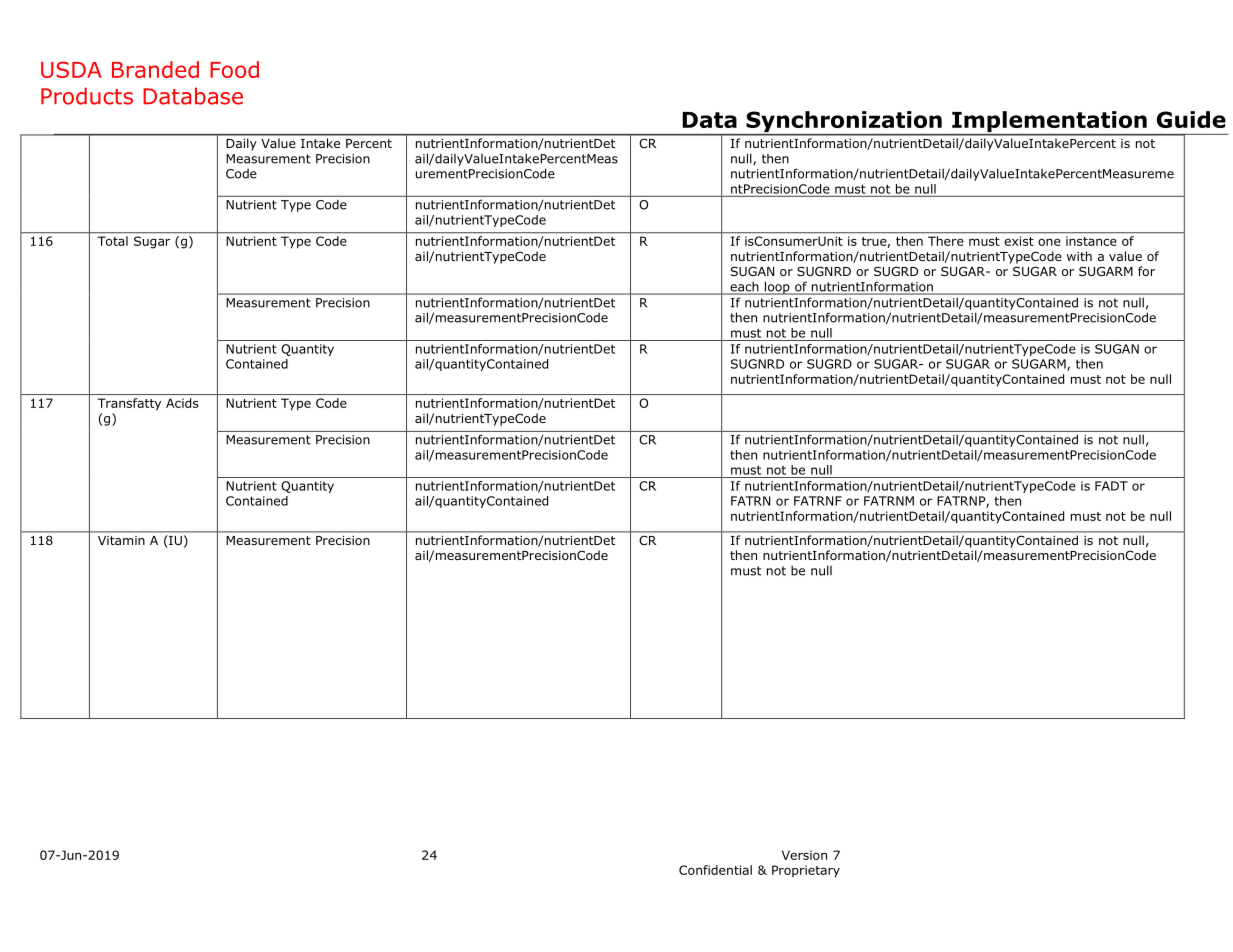 The height and width of the screenshot is (952, 1233). Describe the element at coordinates (844, 123) in the screenshot. I see `Synchronization` at that location.
